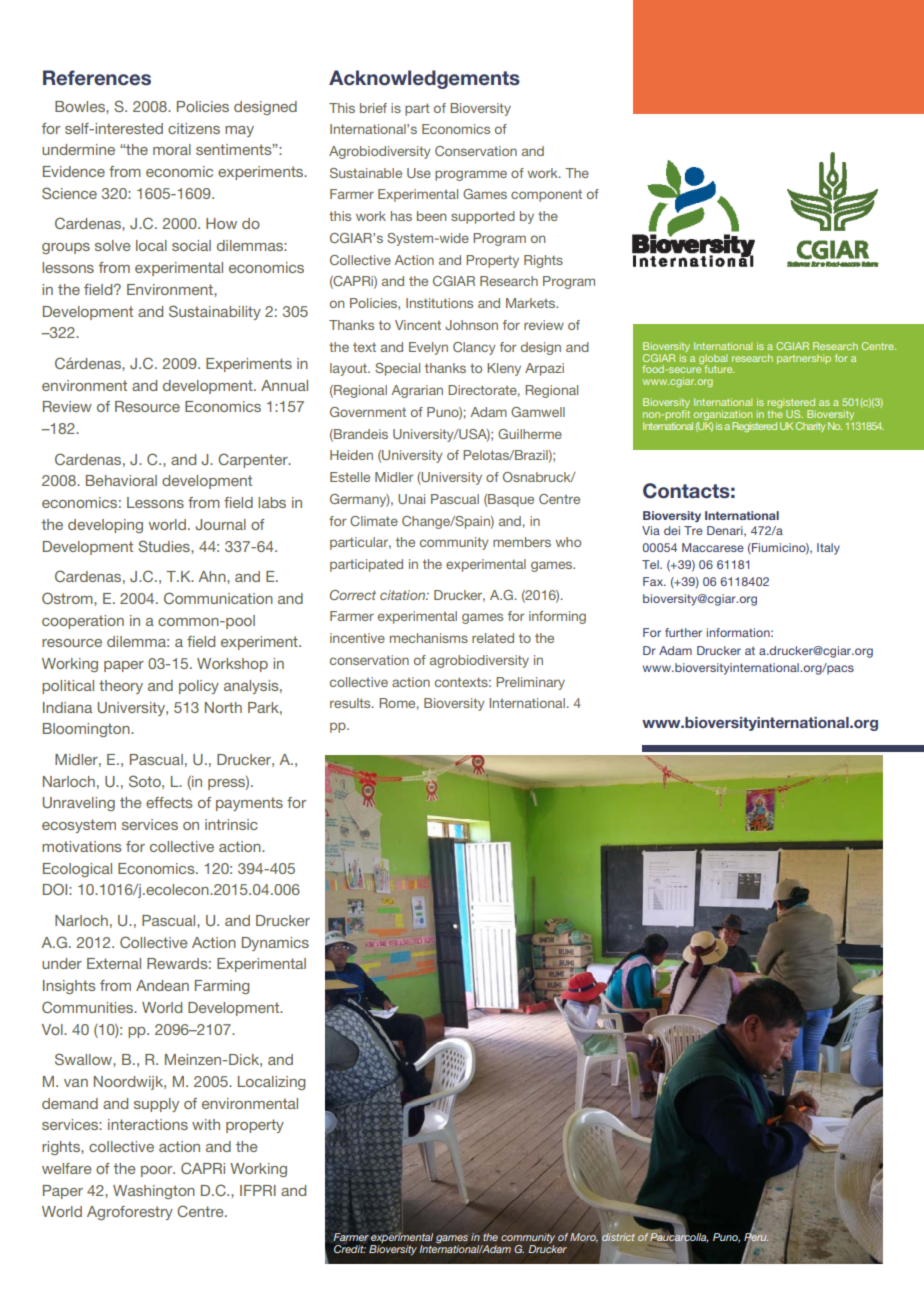 This page has height=1308, width=924. I want to click on component, so click(546, 196).
